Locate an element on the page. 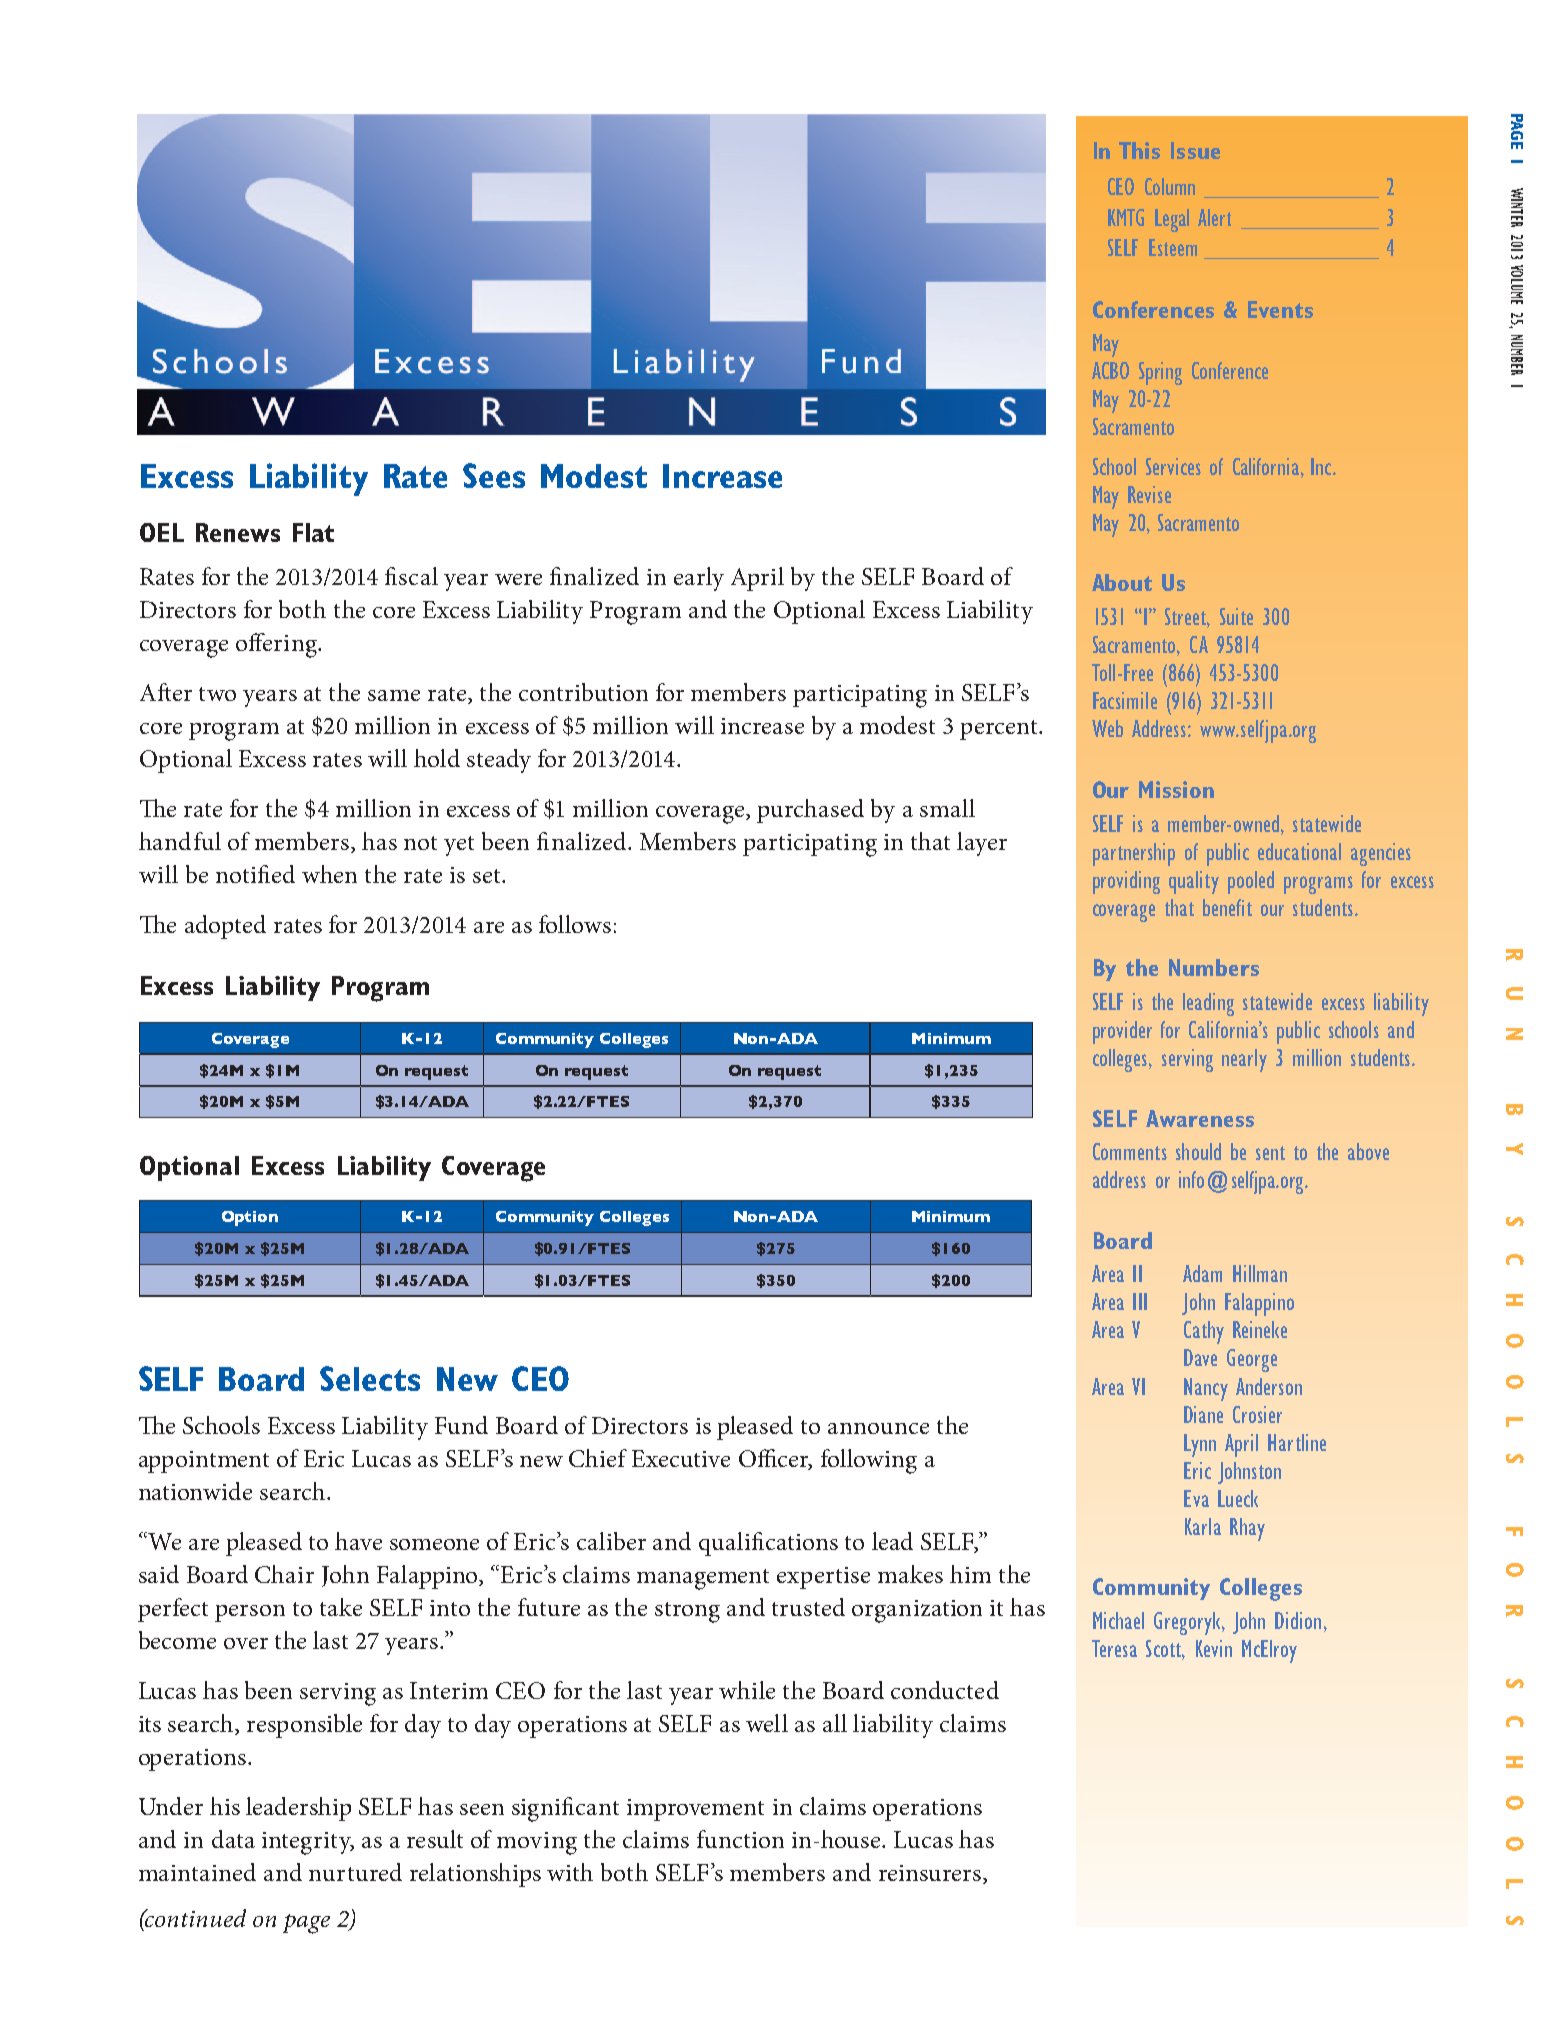  purchased is located at coordinates (810, 811).
